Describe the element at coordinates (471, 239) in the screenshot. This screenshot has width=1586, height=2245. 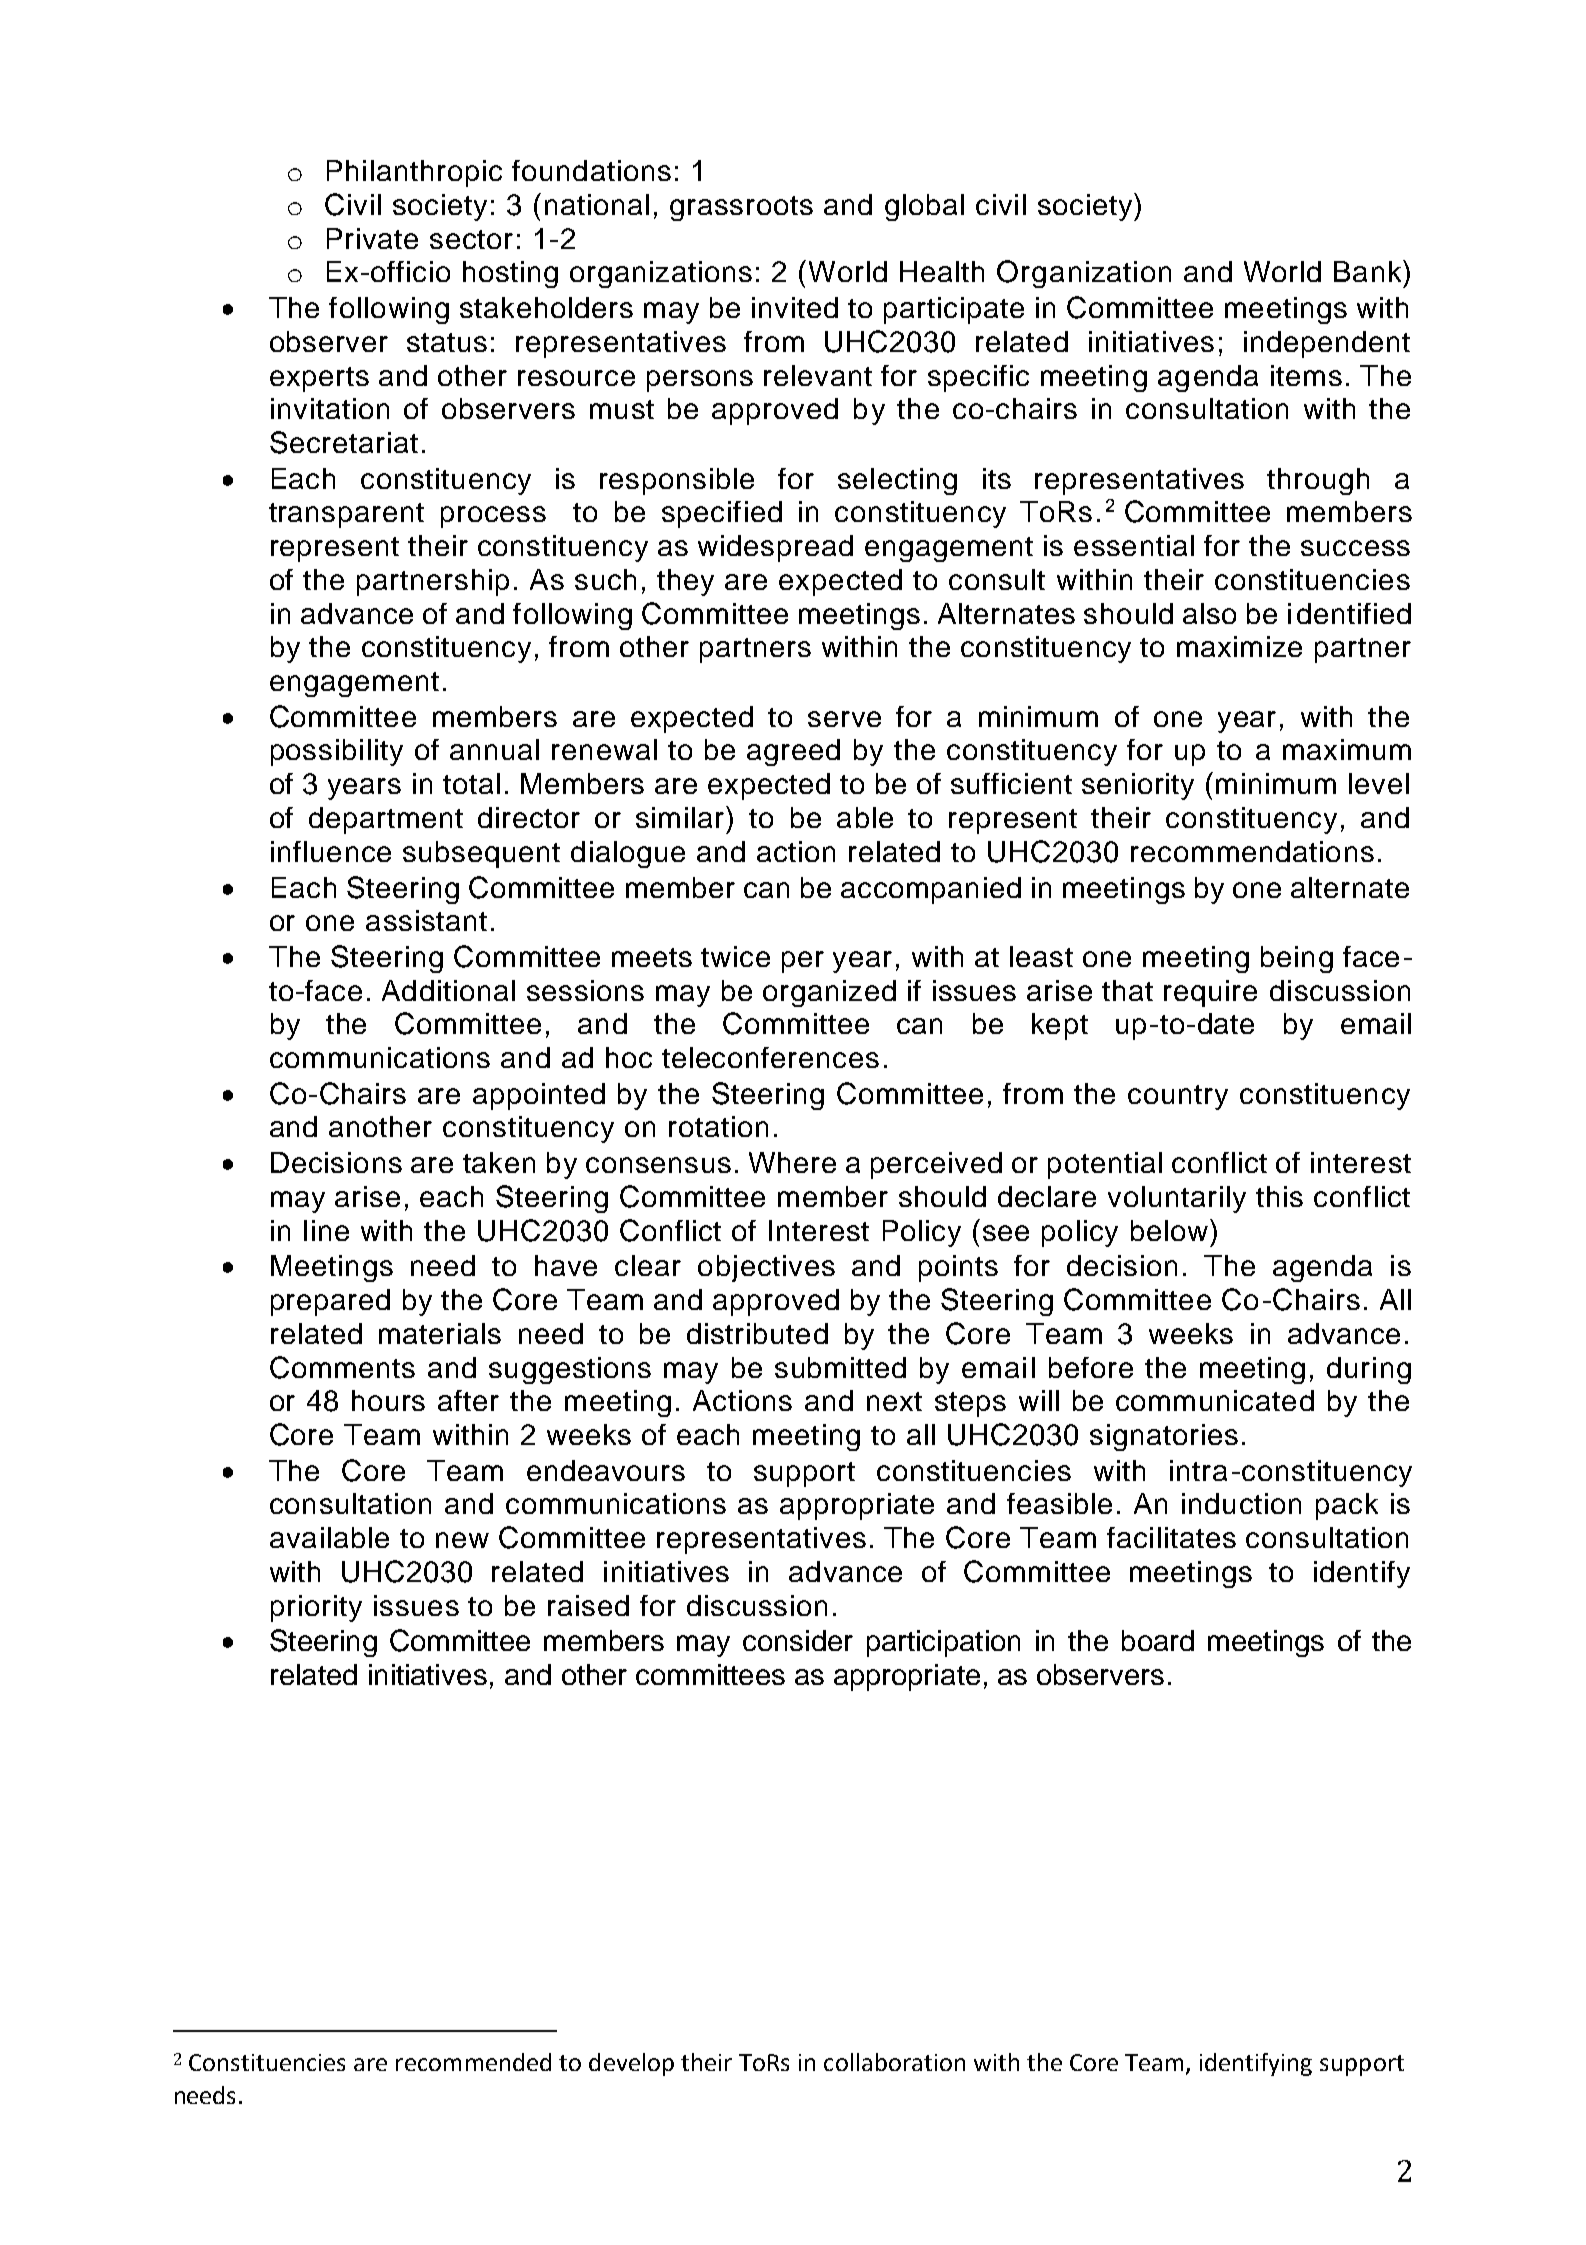
I see `sector` at that location.
